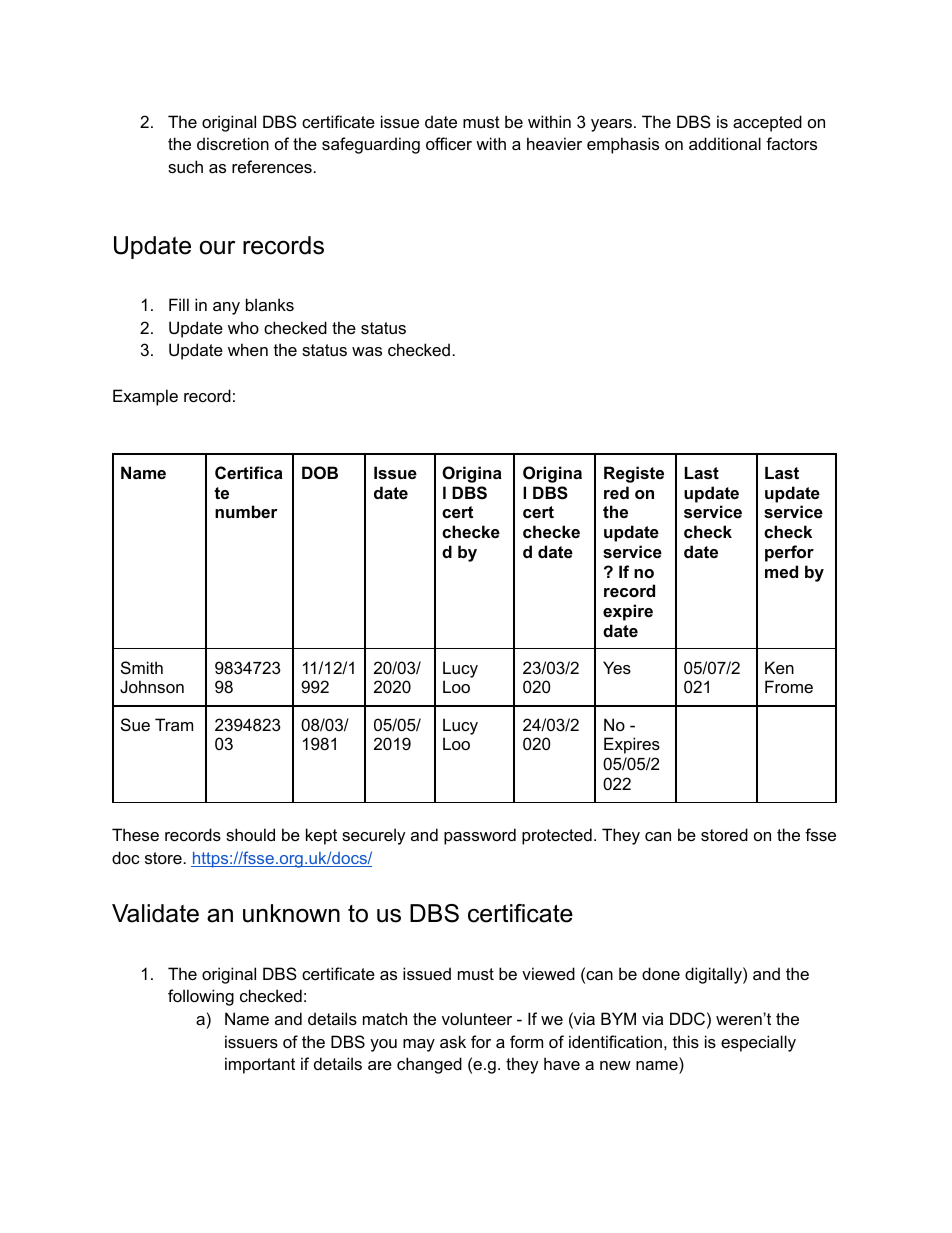 The width and height of the document is (952, 1233). What do you see at coordinates (781, 571) in the document?
I see `med` at bounding box center [781, 571].
